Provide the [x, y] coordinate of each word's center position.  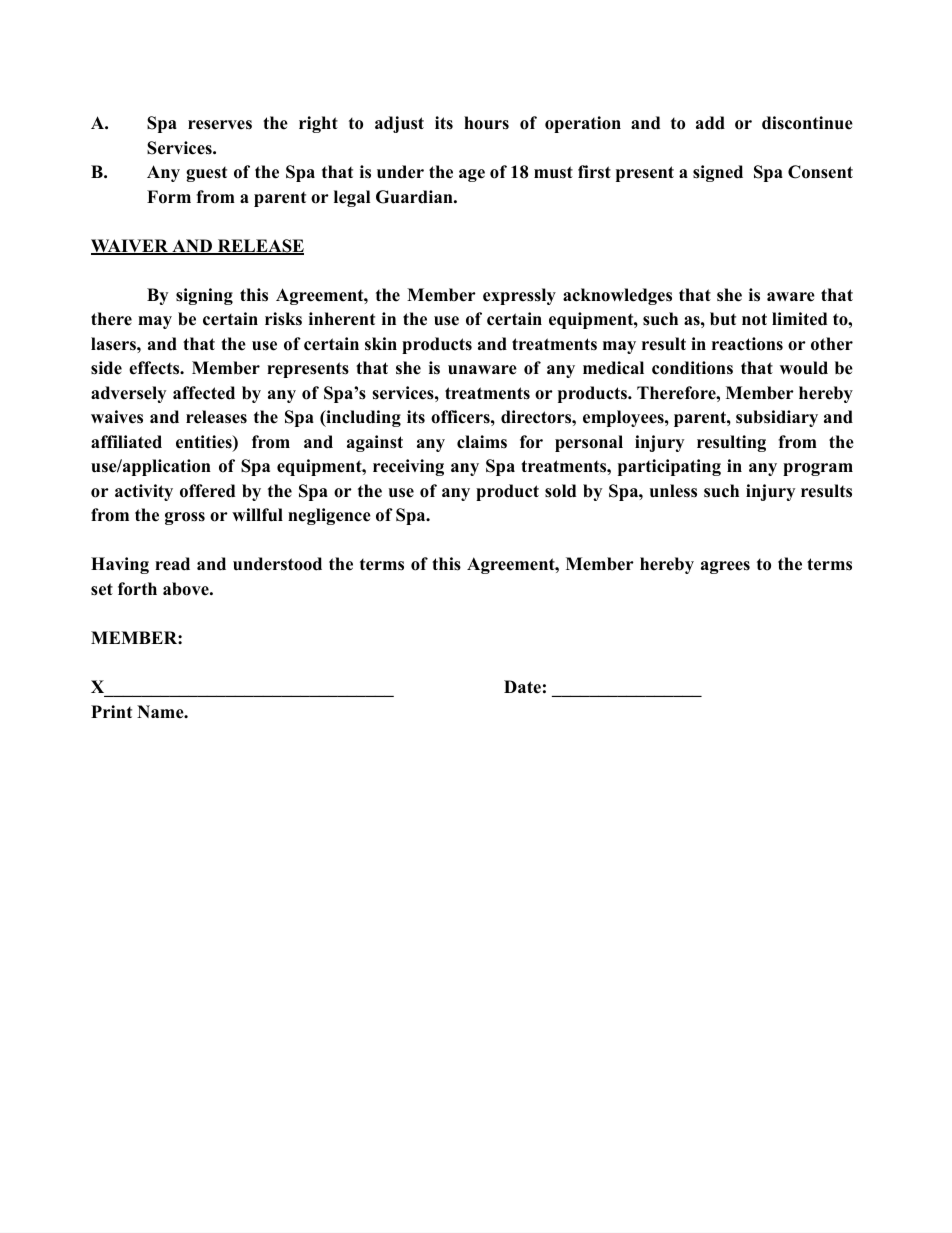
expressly [519, 296]
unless [673, 491]
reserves [220, 125]
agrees [725, 567]
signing [204, 296]
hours [486, 123]
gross [185, 518]
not [754, 319]
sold [560, 491]
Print [111, 711]
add [710, 123]
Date [522, 687]
